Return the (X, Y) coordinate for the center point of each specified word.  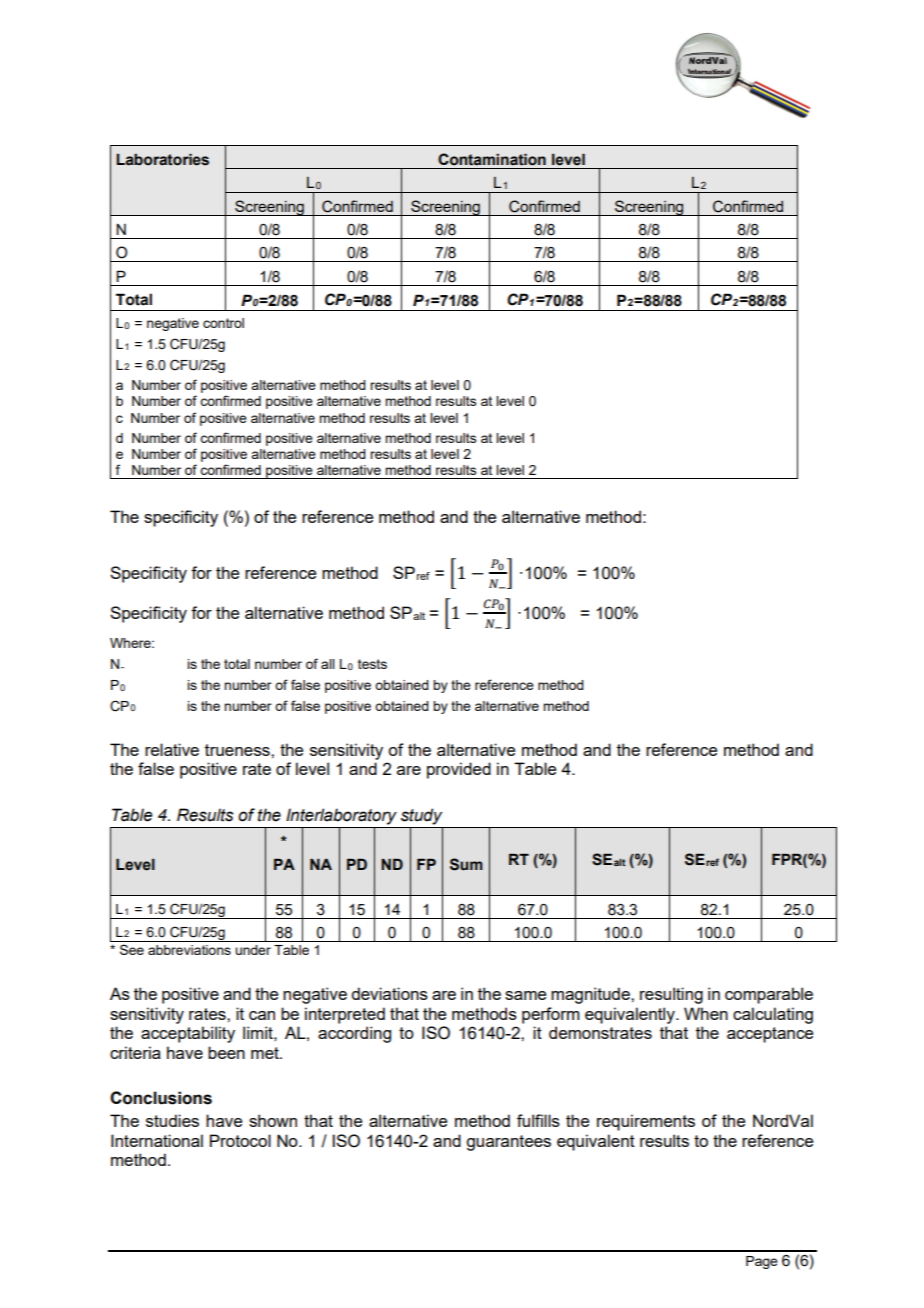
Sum (466, 864)
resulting (671, 995)
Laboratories (162, 159)
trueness (238, 750)
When (706, 1013)
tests (372, 664)
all (328, 664)
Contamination (492, 159)
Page (762, 1262)
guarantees (508, 1143)
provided (459, 770)
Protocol (240, 1140)
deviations (389, 993)
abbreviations (189, 950)
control (223, 323)
